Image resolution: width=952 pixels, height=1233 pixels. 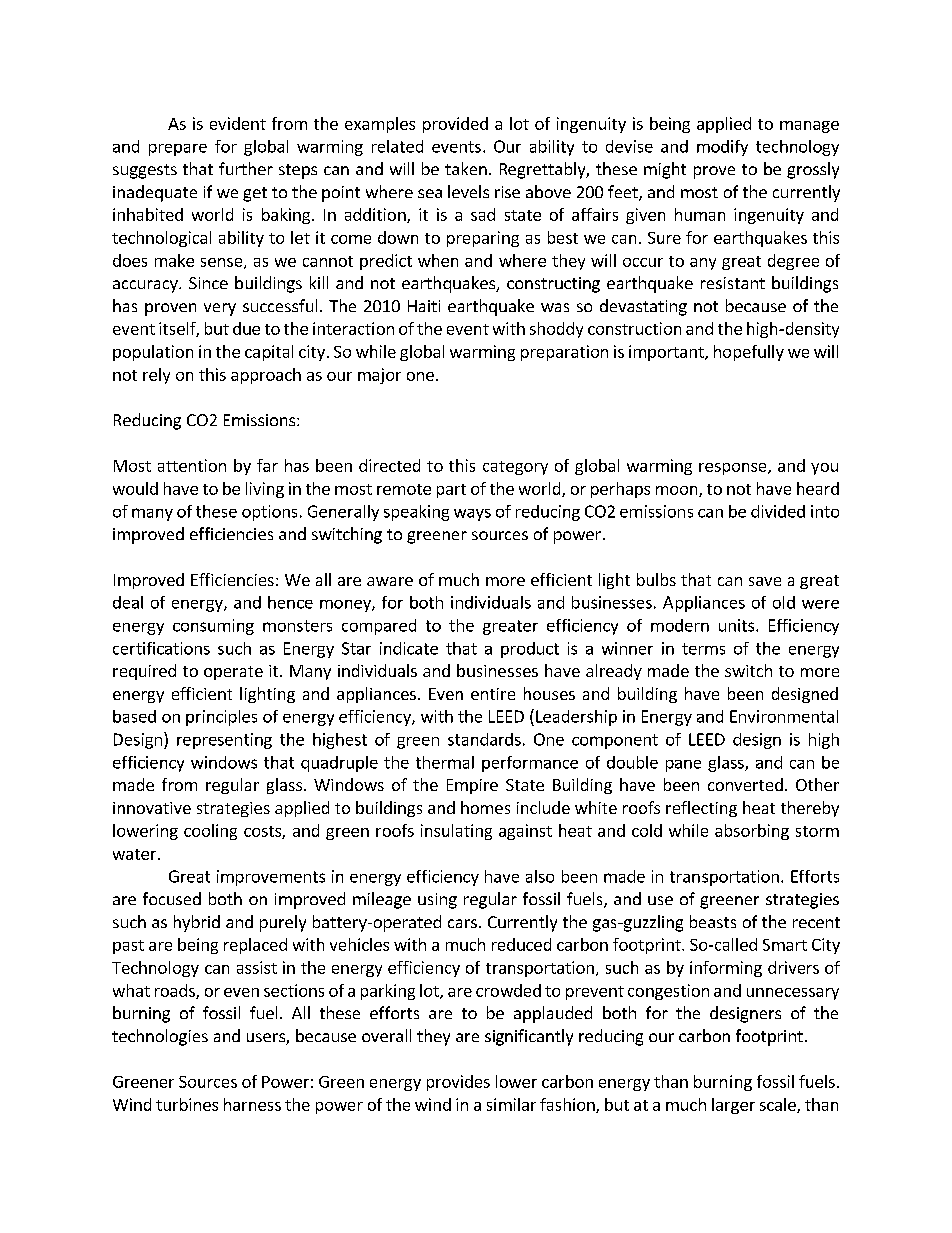 I want to click on units, so click(x=738, y=625).
